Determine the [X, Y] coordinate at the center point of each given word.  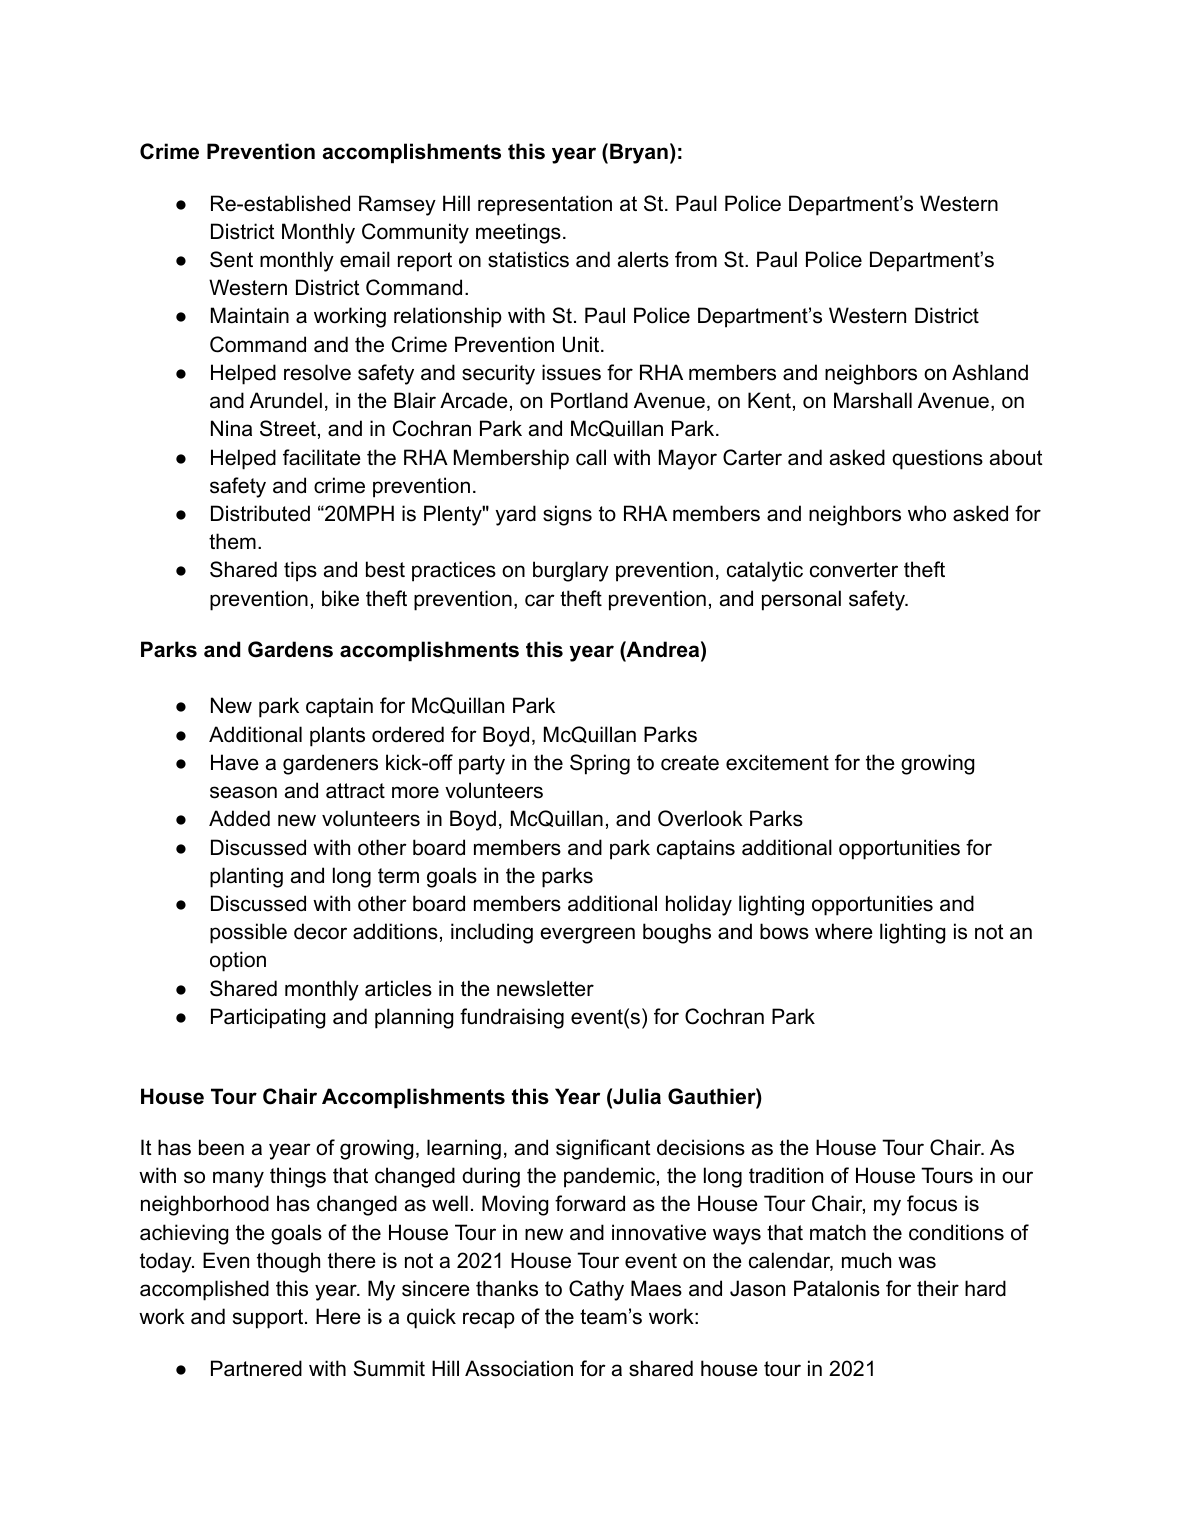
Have [235, 762]
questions [937, 459]
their [938, 1288]
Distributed [260, 513]
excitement [777, 762]
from [696, 259]
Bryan [639, 153]
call [591, 457]
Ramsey [397, 205]
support [269, 1319]
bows [784, 931]
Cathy [596, 1290]
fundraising [512, 1018]
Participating [268, 1018]
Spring [600, 764]
